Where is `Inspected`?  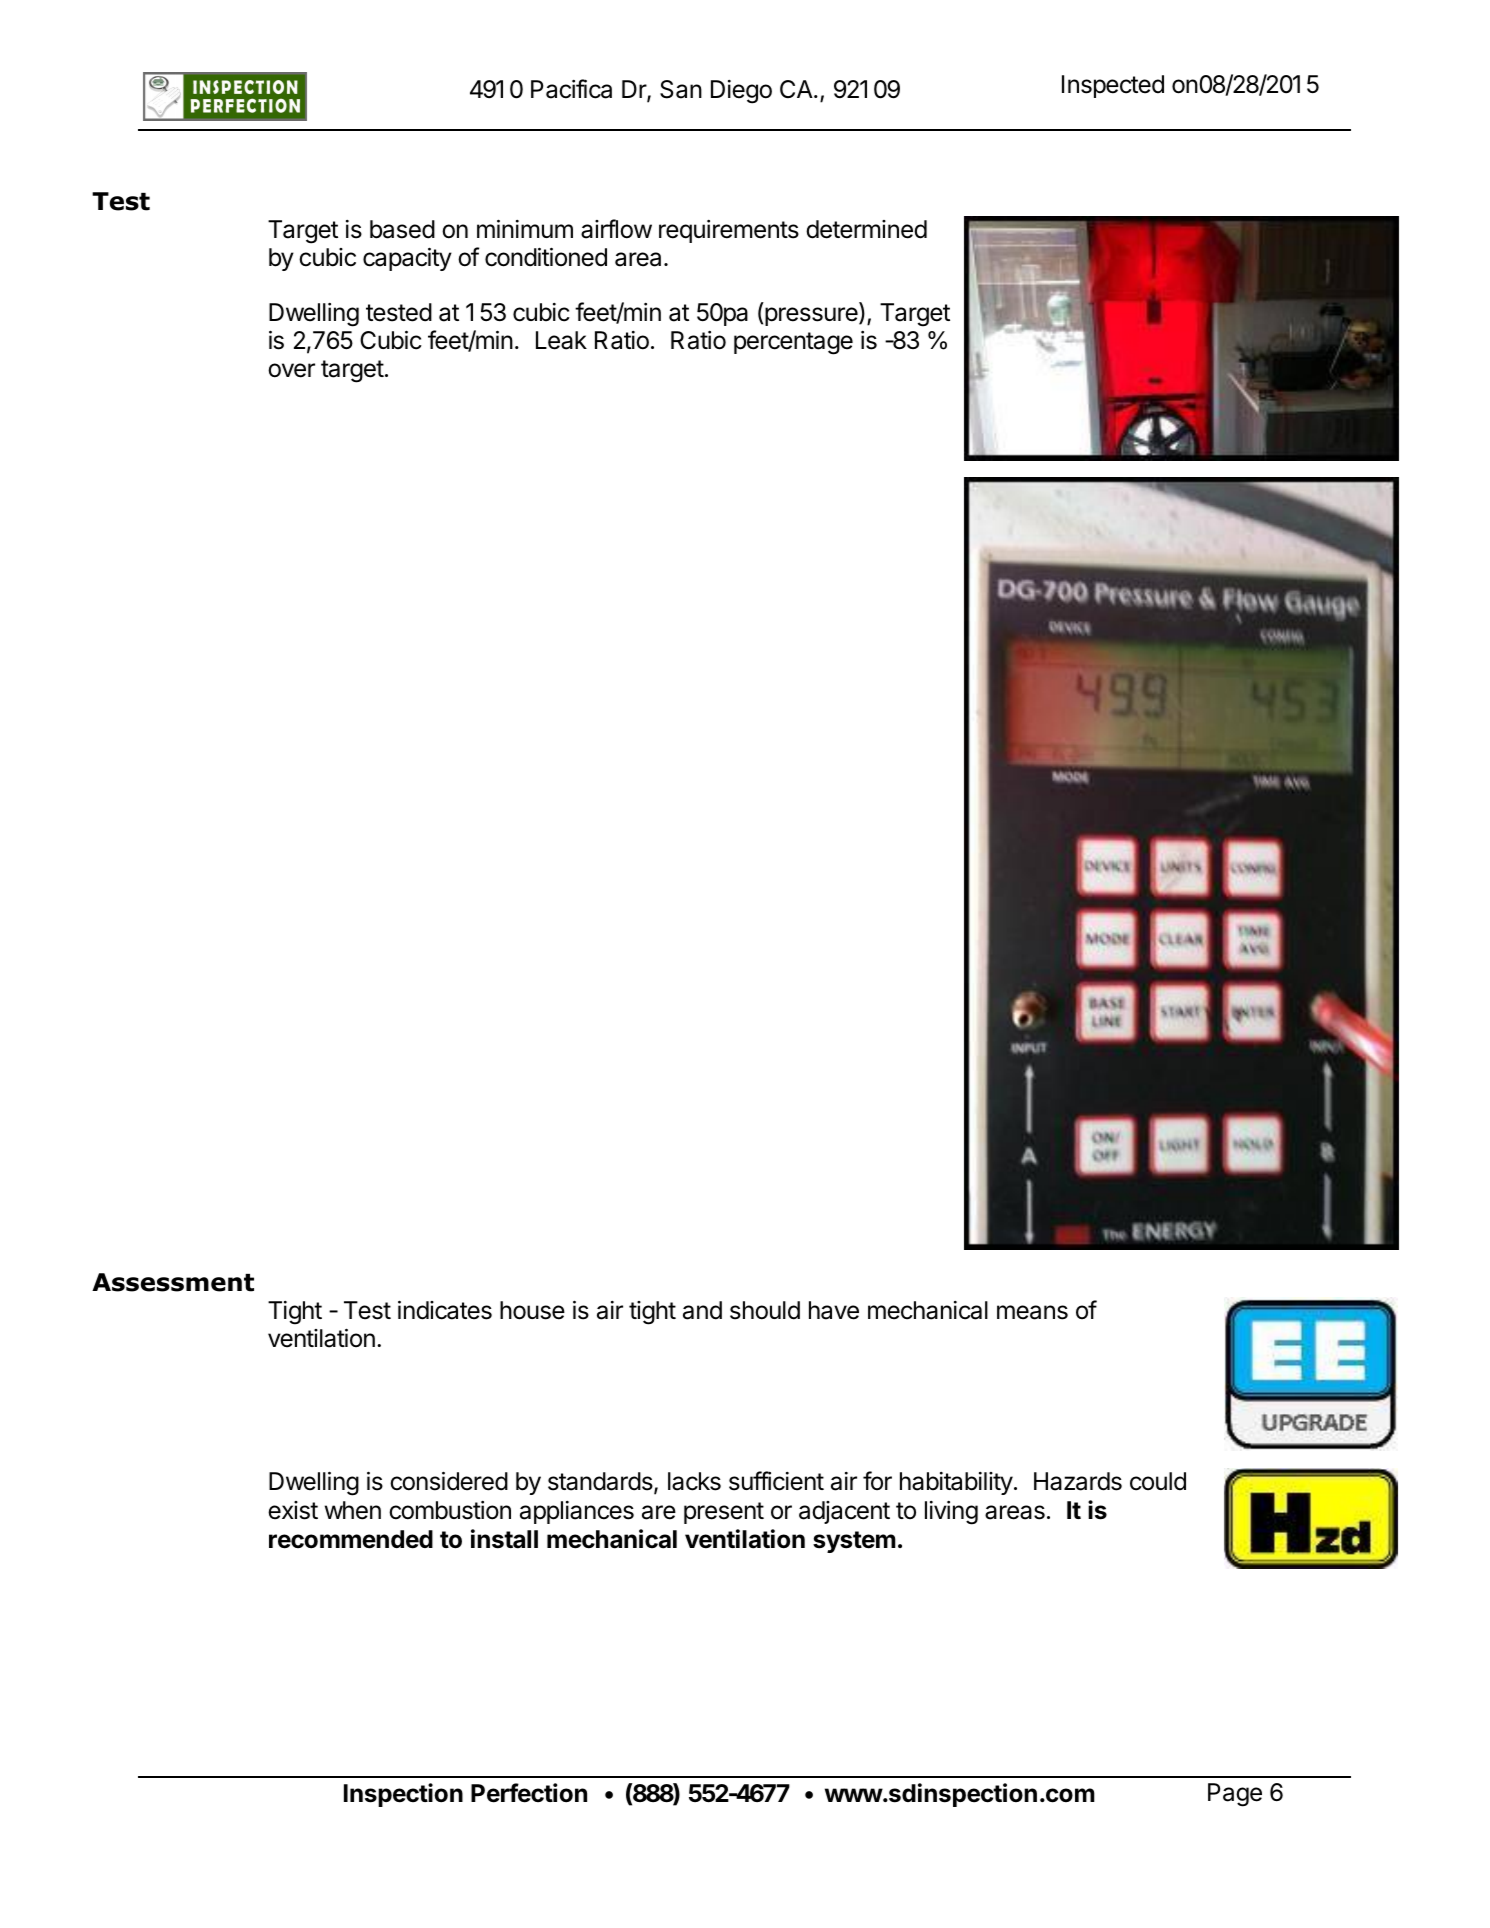
Inspected is located at coordinates (1113, 86).
